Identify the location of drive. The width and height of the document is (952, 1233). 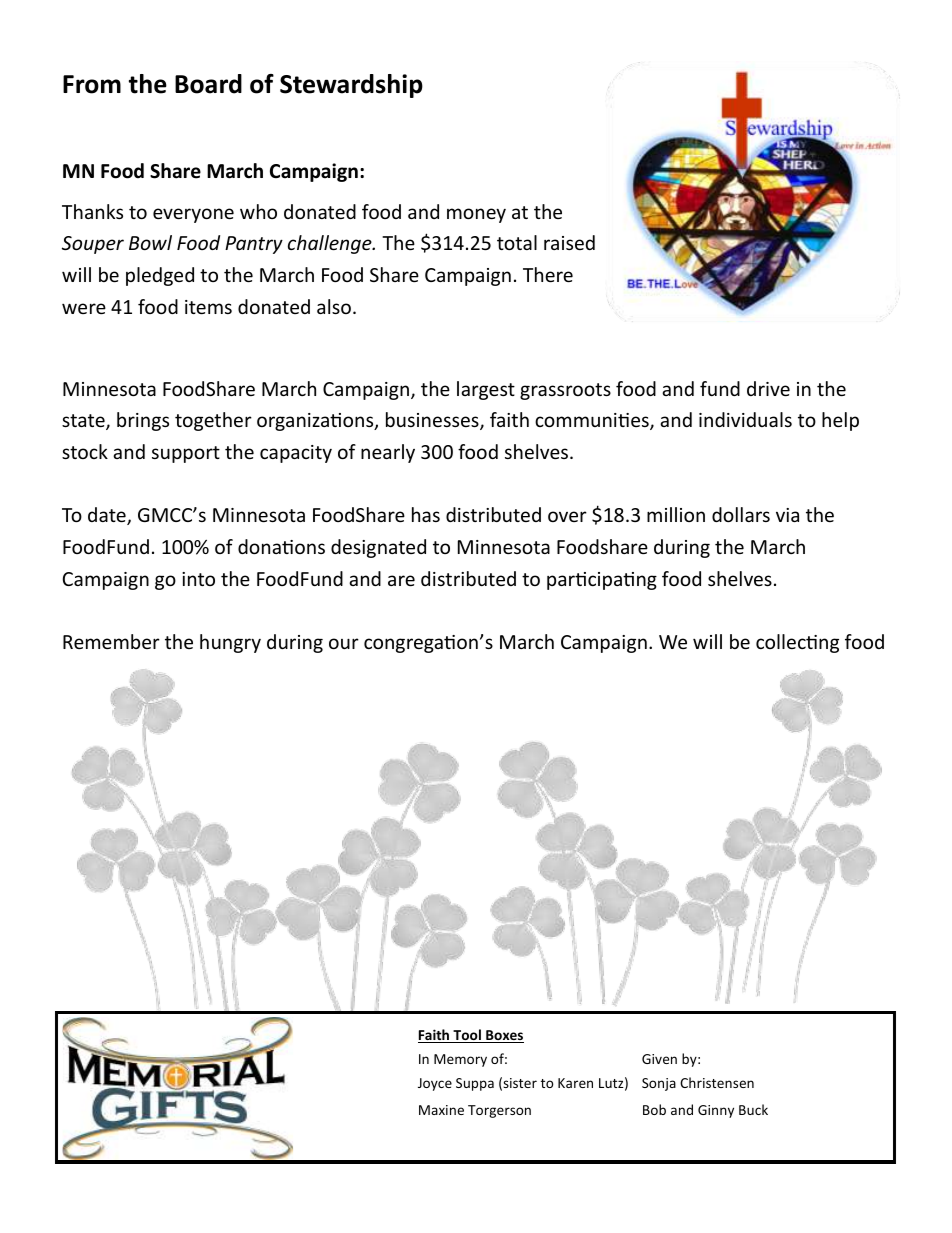
(768, 388).
